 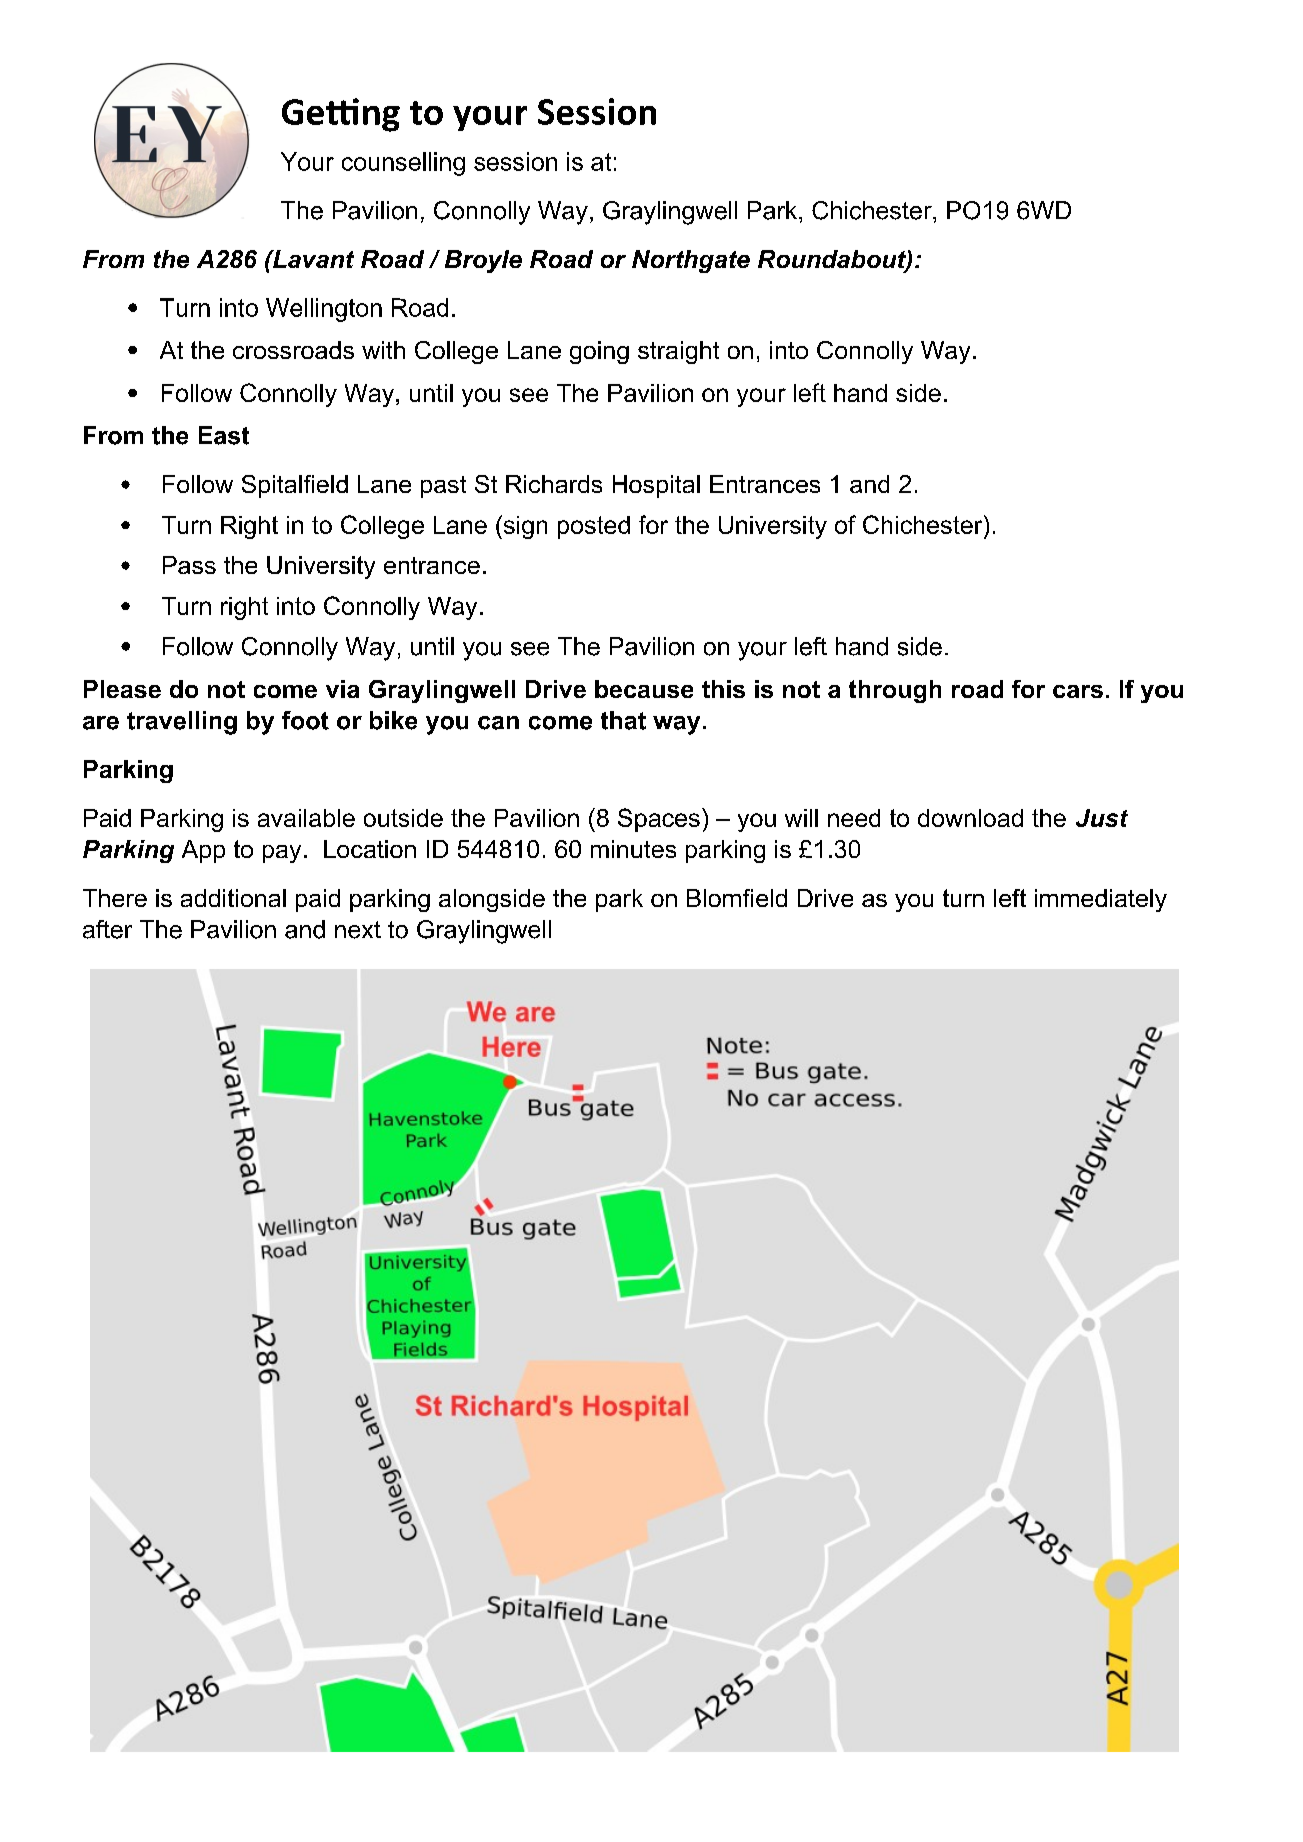 What do you see at coordinates (594, 527) in the screenshot?
I see `posted` at bounding box center [594, 527].
